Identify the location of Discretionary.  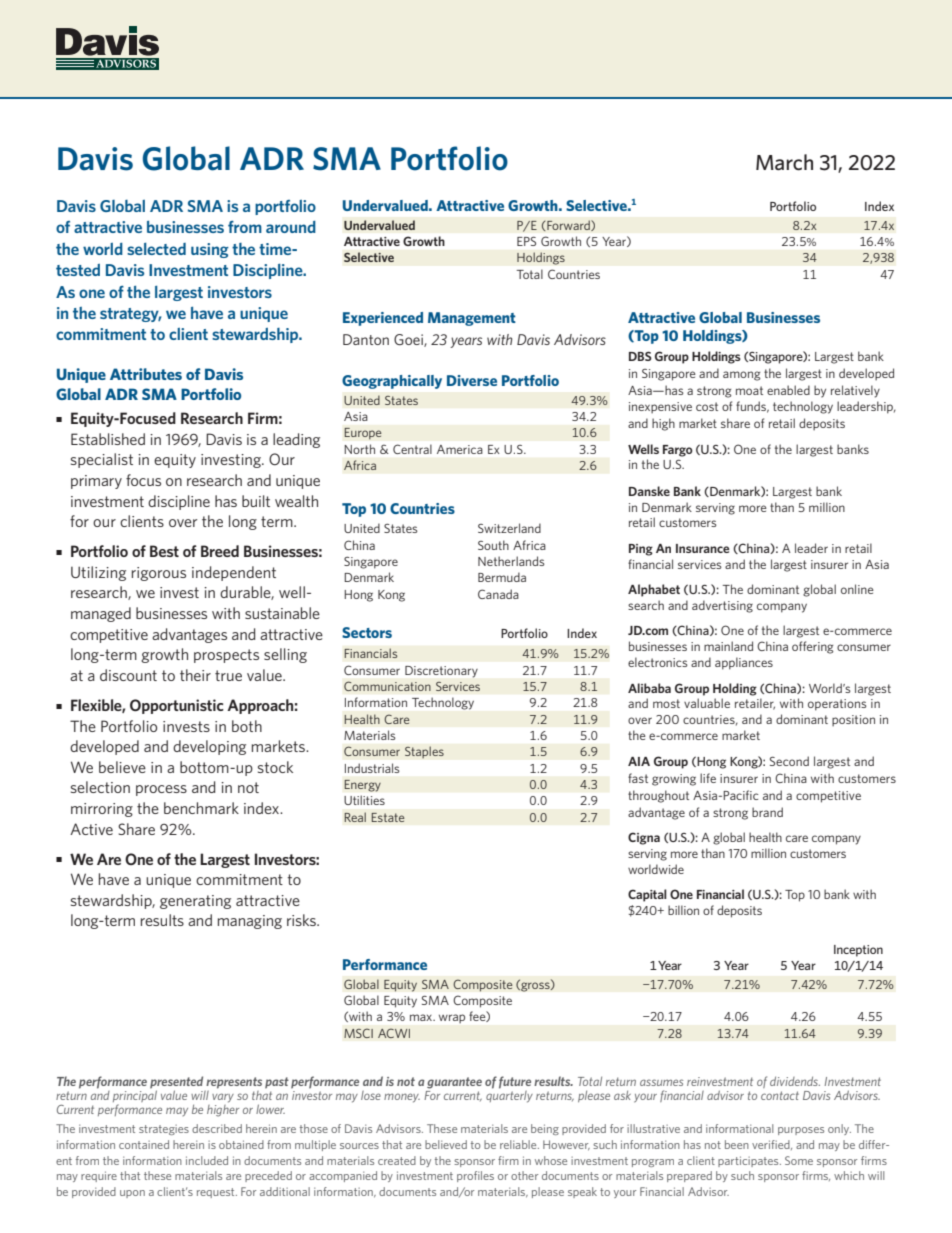
(441, 672).
